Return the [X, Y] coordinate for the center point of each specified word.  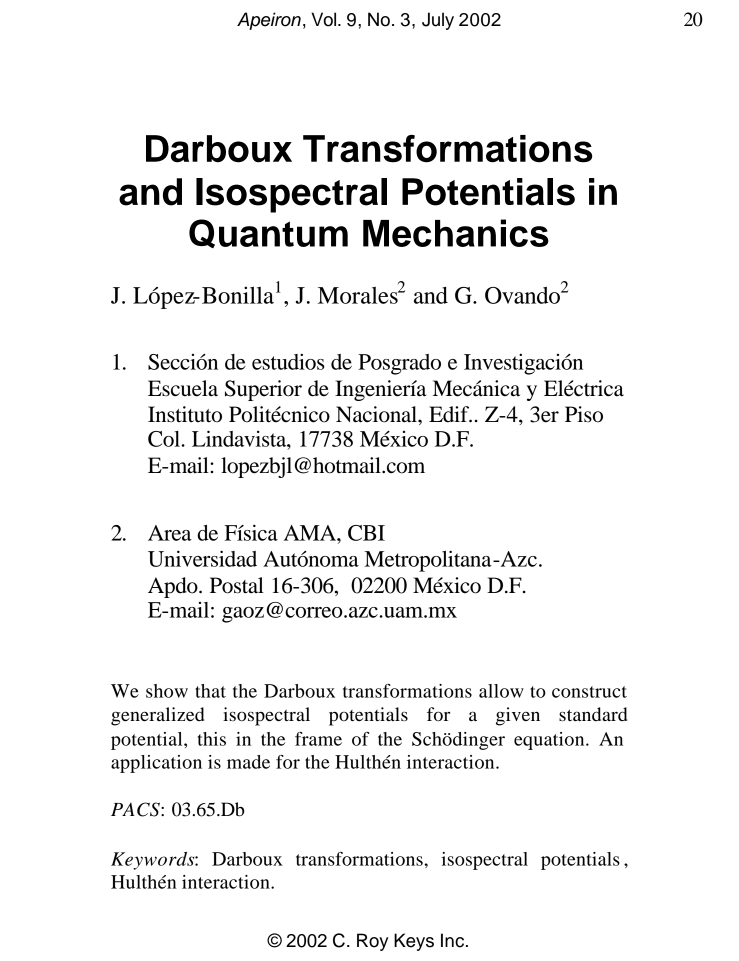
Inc [452, 940]
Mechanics [456, 233]
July [438, 21]
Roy [372, 942]
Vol [325, 19]
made [248, 762]
